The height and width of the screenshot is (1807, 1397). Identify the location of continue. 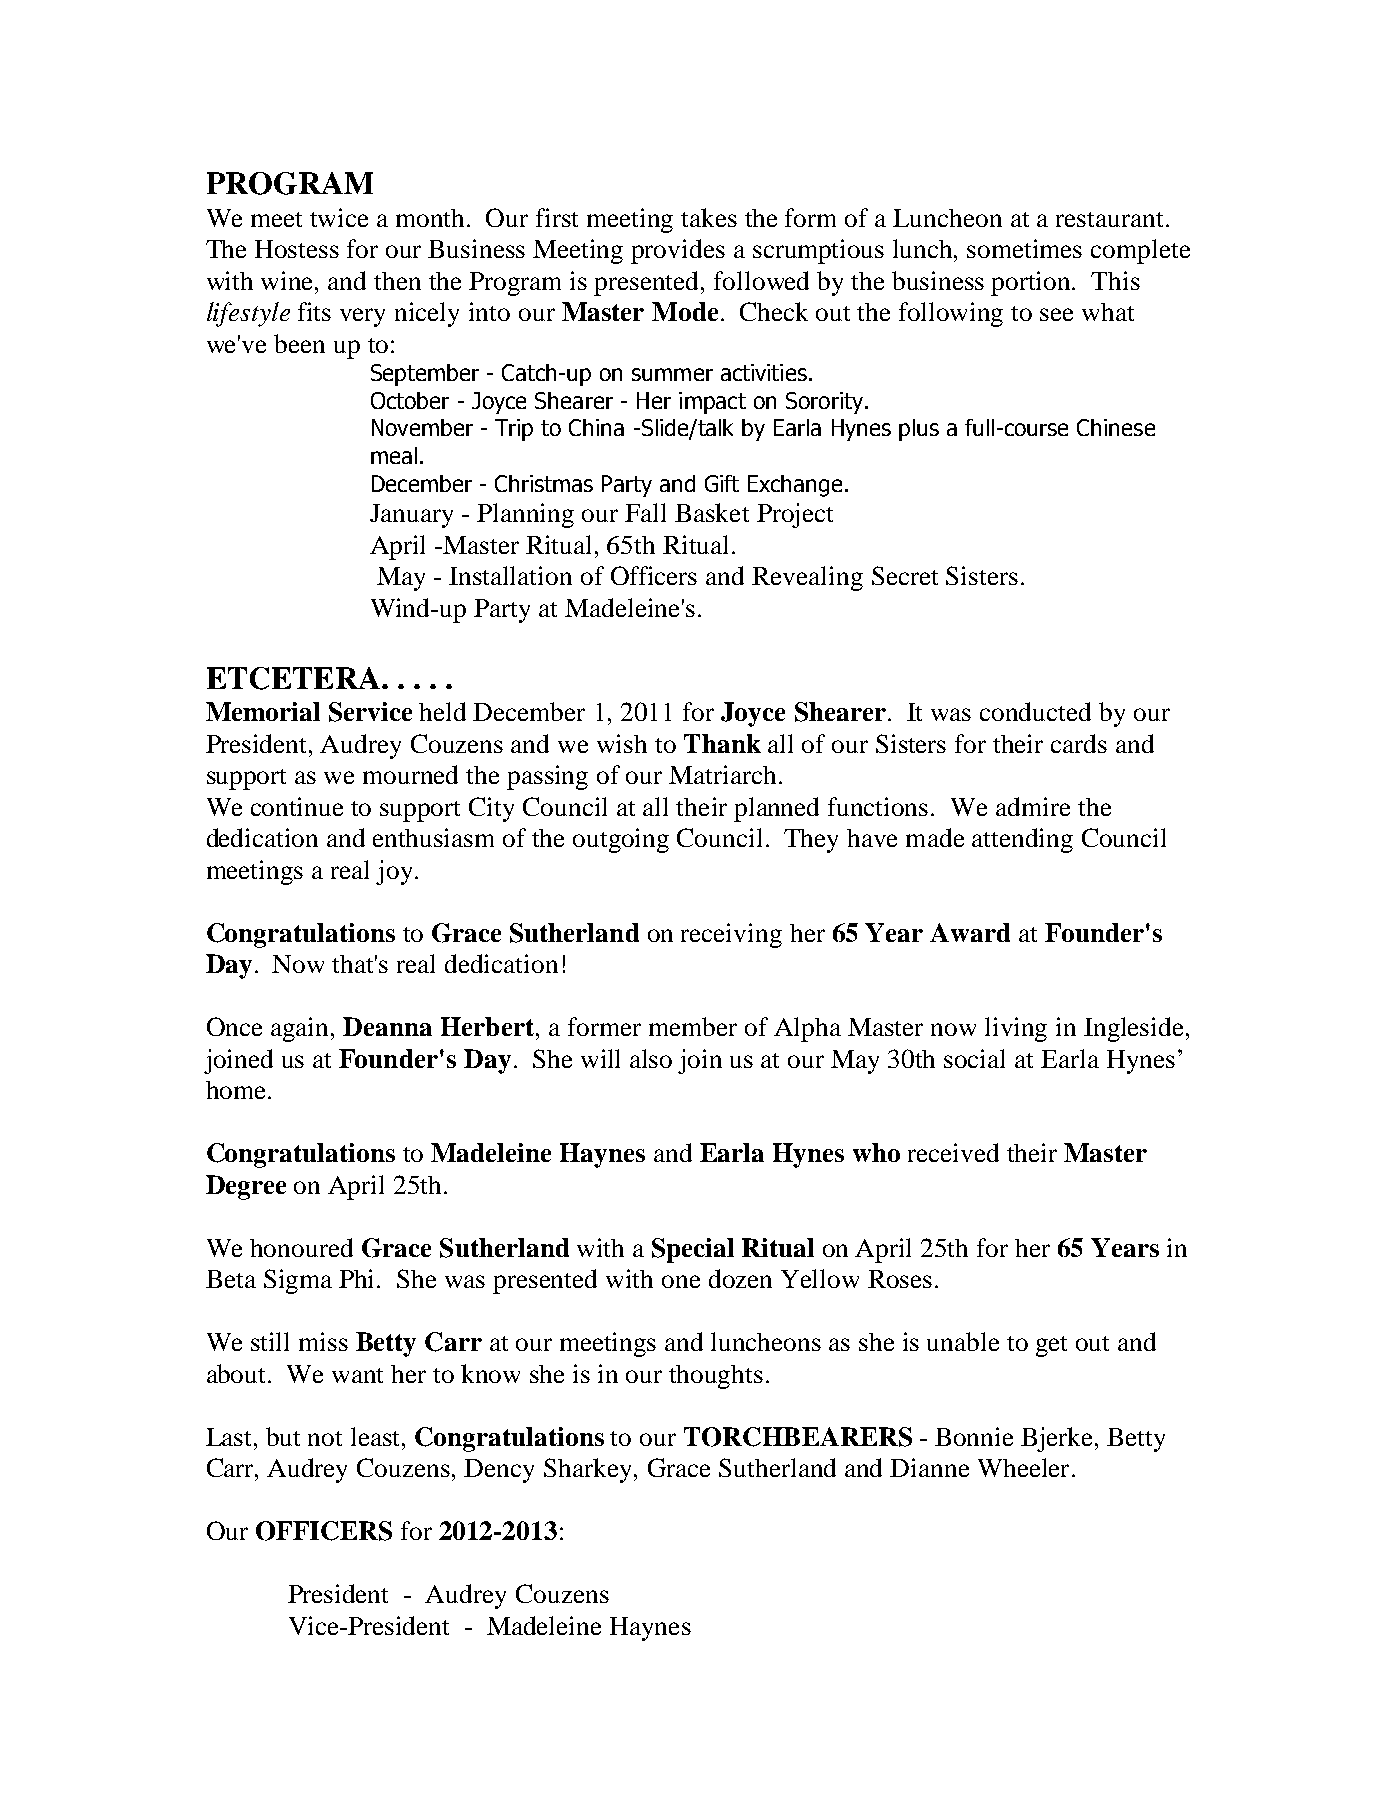
(297, 806).
